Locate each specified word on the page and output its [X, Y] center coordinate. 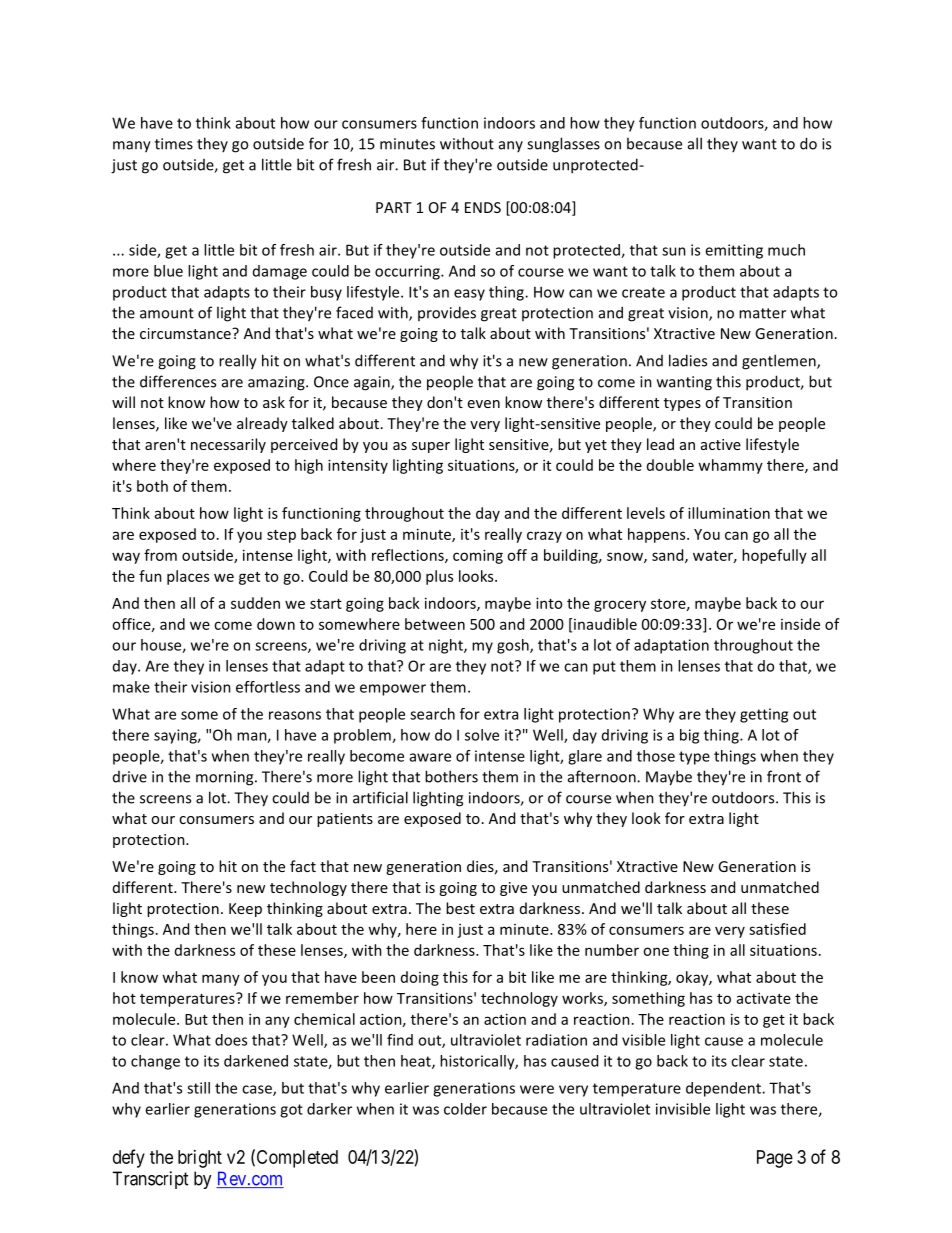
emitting [734, 251]
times [174, 144]
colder [465, 1109]
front [784, 776]
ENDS [483, 207]
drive [130, 777]
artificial [380, 797]
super [431, 447]
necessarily [228, 445]
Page [775, 1159]
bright [200, 1159]
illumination [729, 513]
